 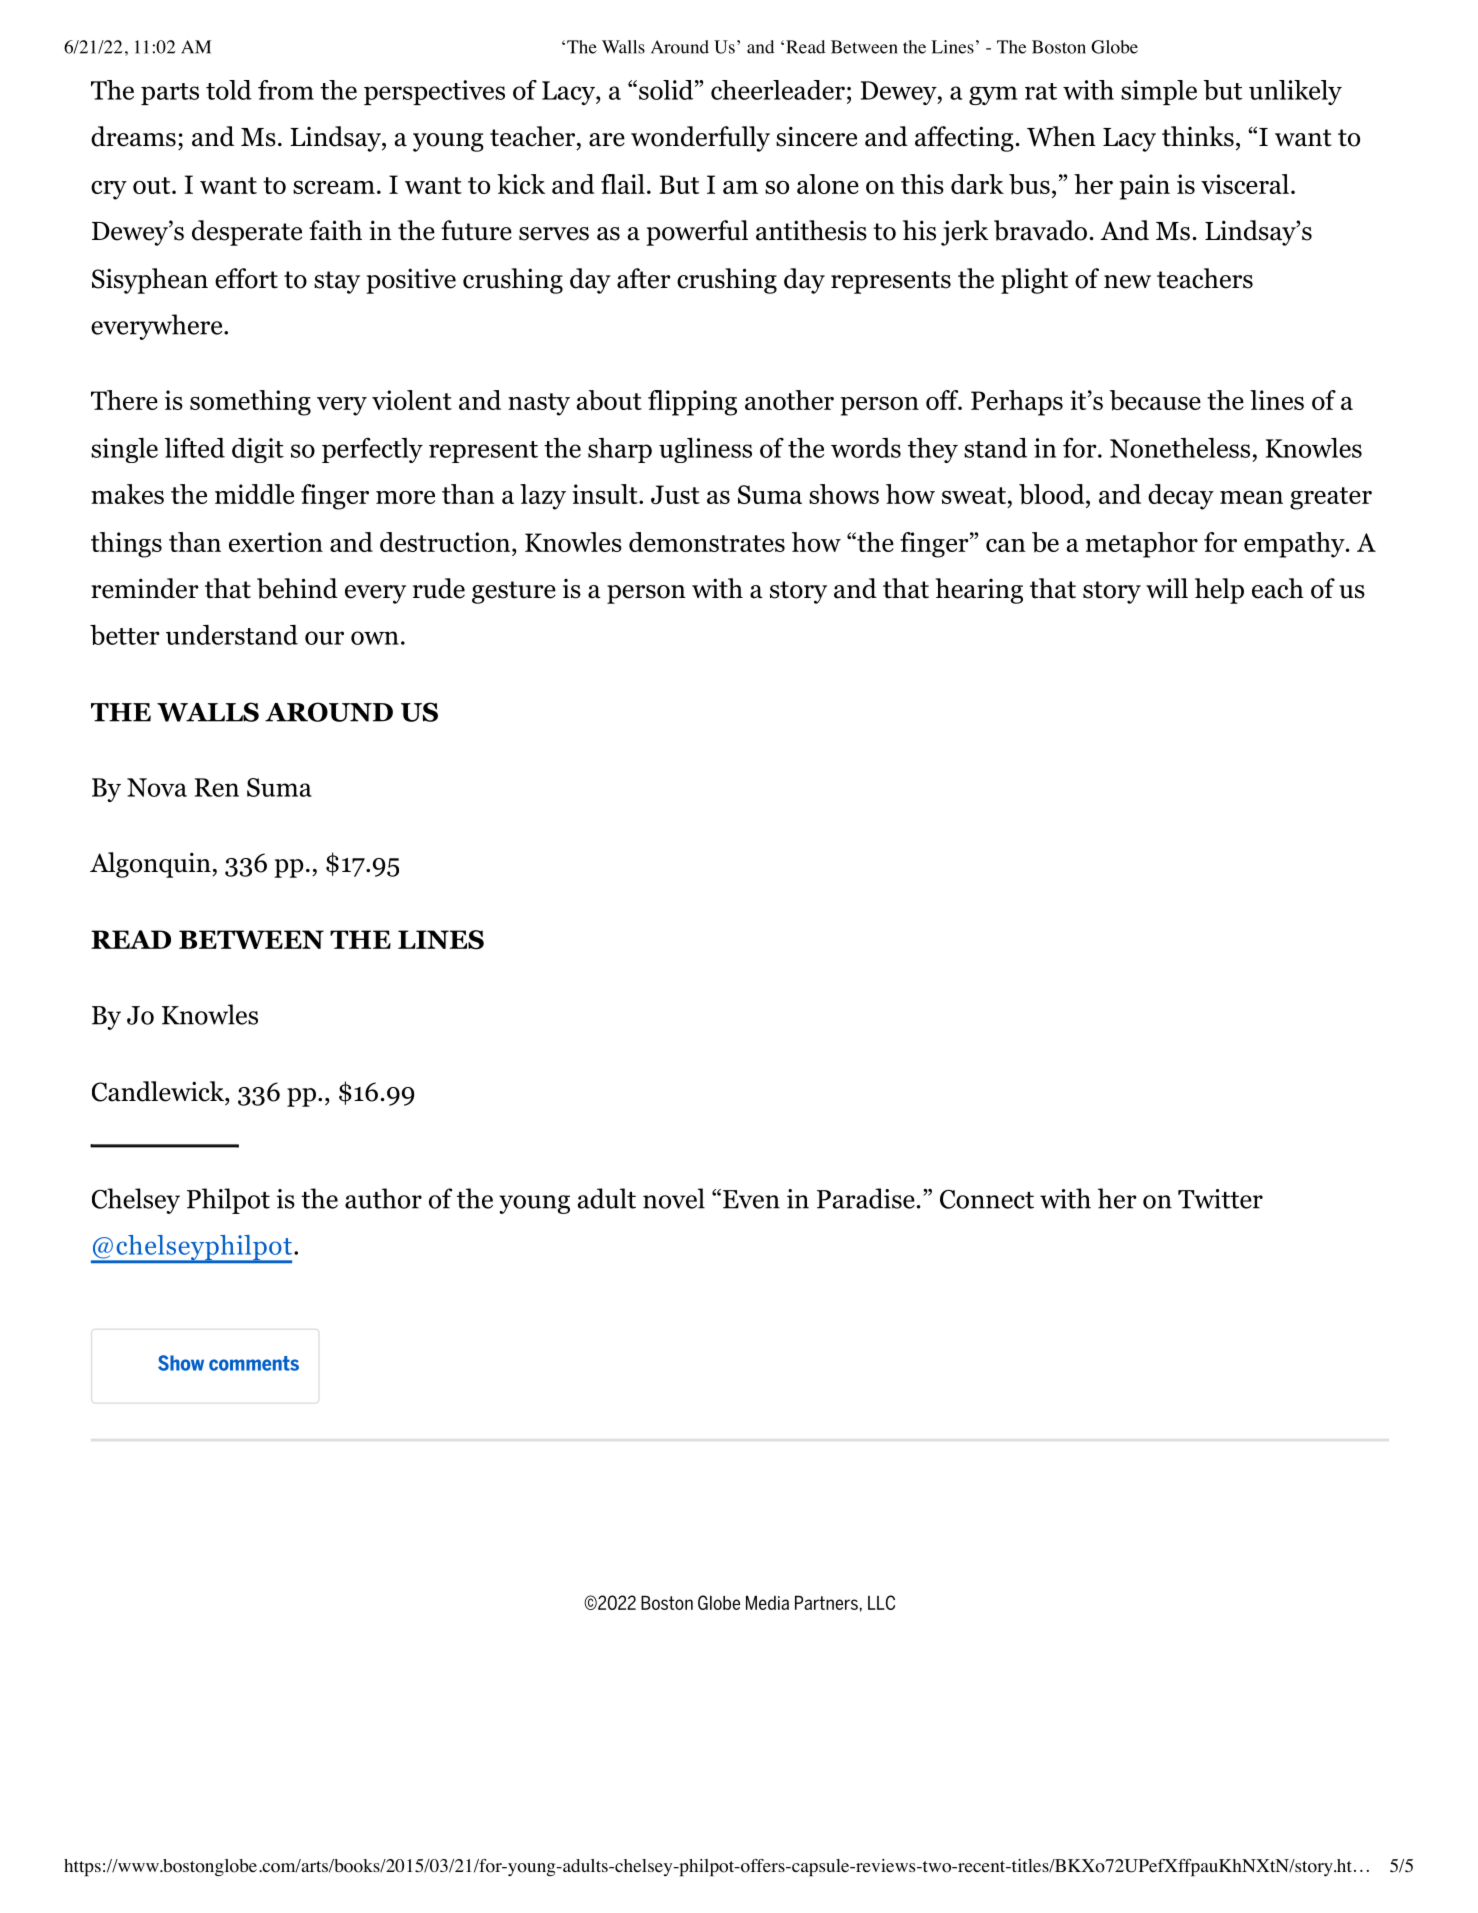 I want to click on comments, so click(x=254, y=1363).
